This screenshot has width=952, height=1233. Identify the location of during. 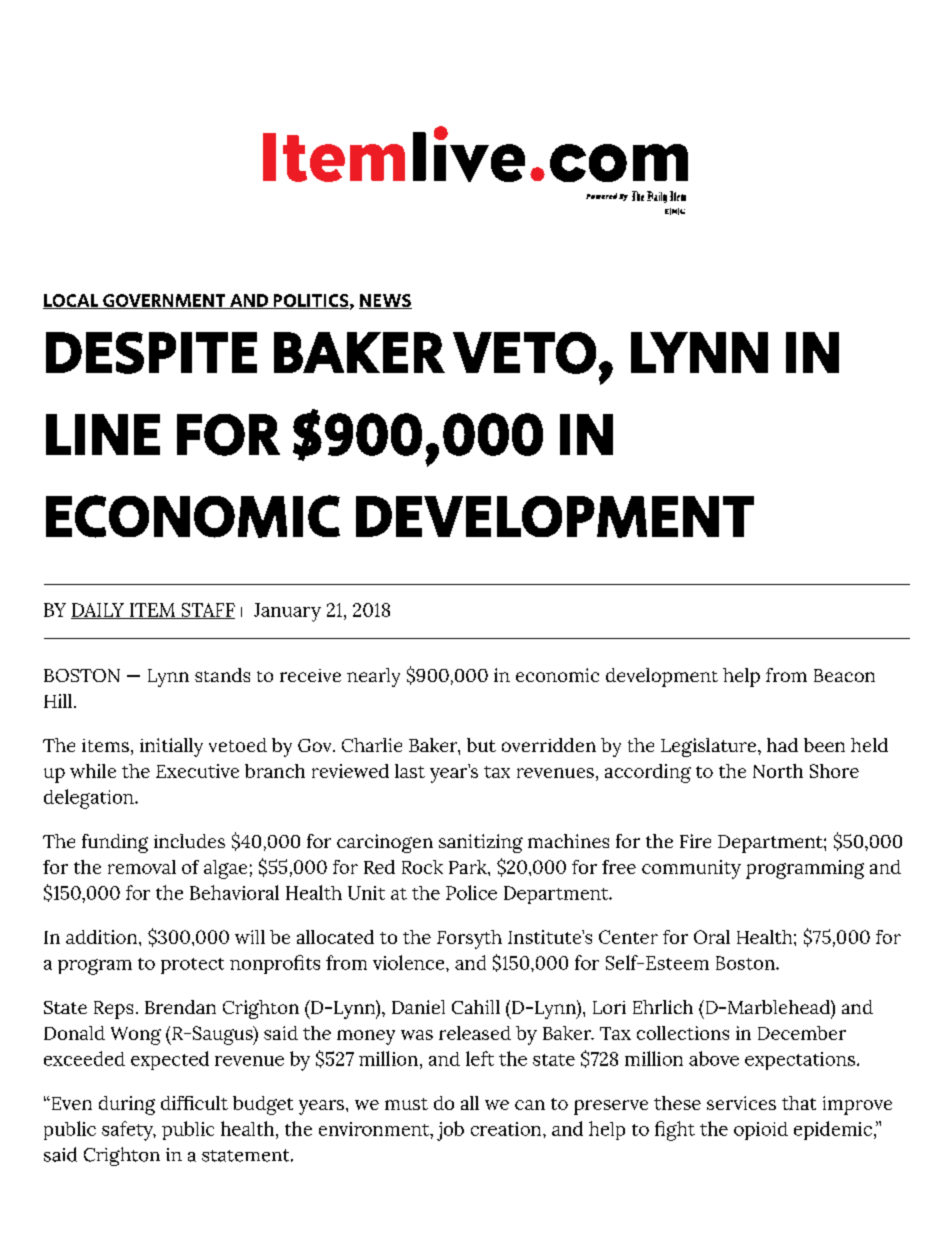
(127, 1105).
